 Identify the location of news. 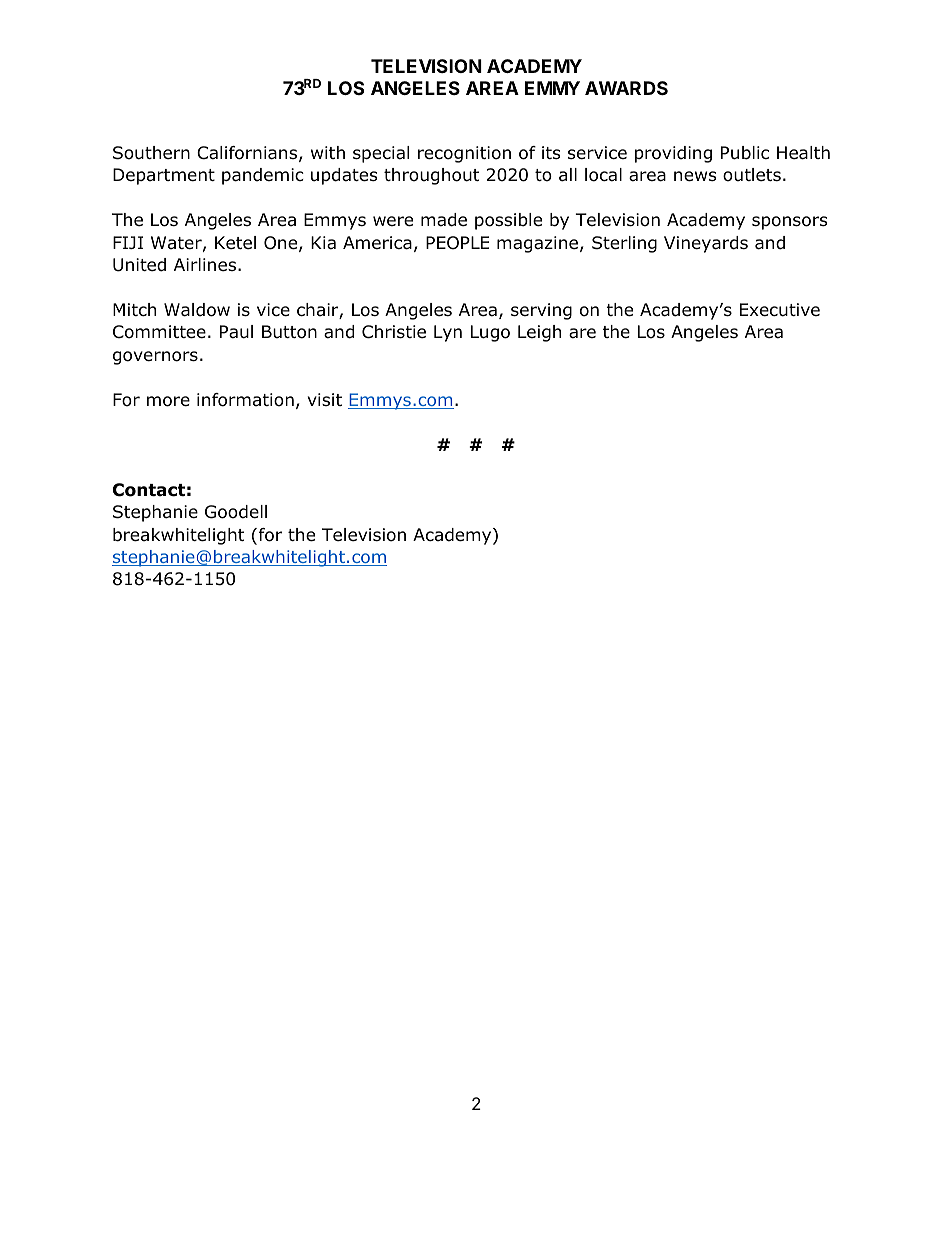
(695, 176).
